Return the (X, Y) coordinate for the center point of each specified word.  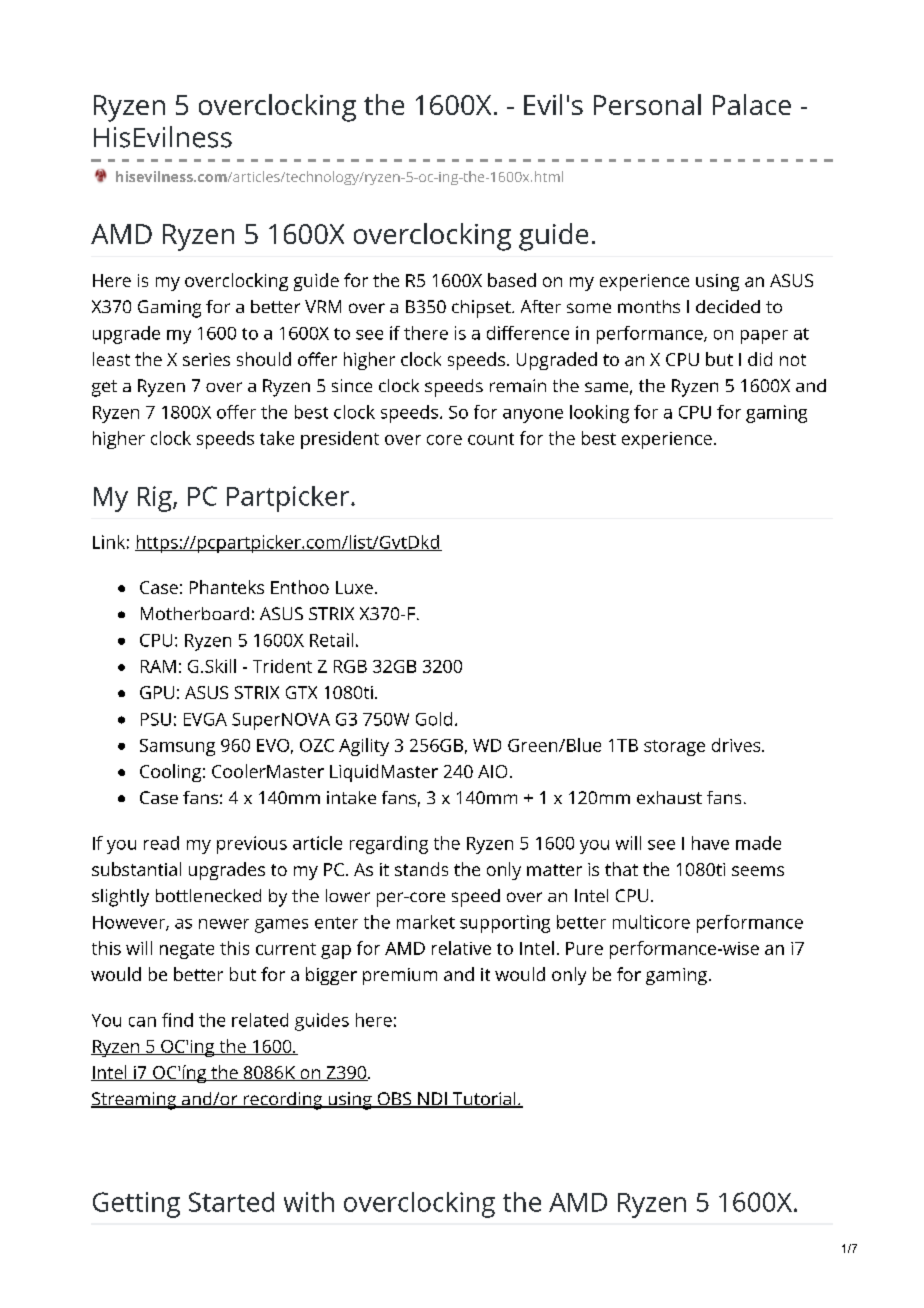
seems (758, 871)
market (426, 922)
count (491, 439)
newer (224, 924)
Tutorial (484, 1100)
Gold (434, 719)
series (206, 359)
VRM (323, 306)
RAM (158, 666)
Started (231, 1202)
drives (737, 745)
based (512, 280)
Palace (752, 104)
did (760, 359)
